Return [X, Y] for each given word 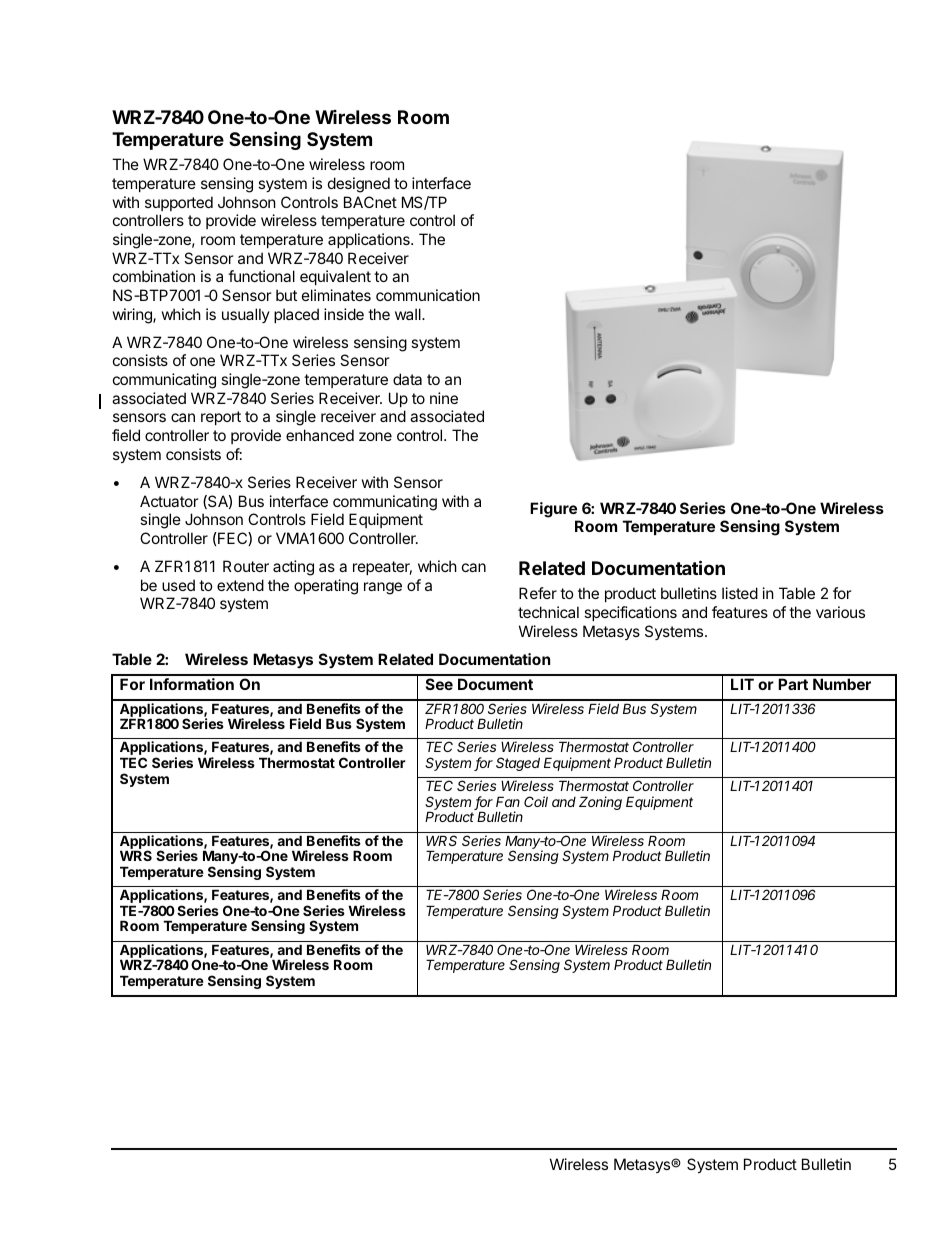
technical [548, 612]
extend [240, 585]
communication [428, 295]
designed [359, 185]
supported [179, 203]
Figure [553, 510]
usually [246, 315]
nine [444, 398]
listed [740, 593]
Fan [508, 801]
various [840, 612]
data [407, 379]
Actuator [169, 501]
